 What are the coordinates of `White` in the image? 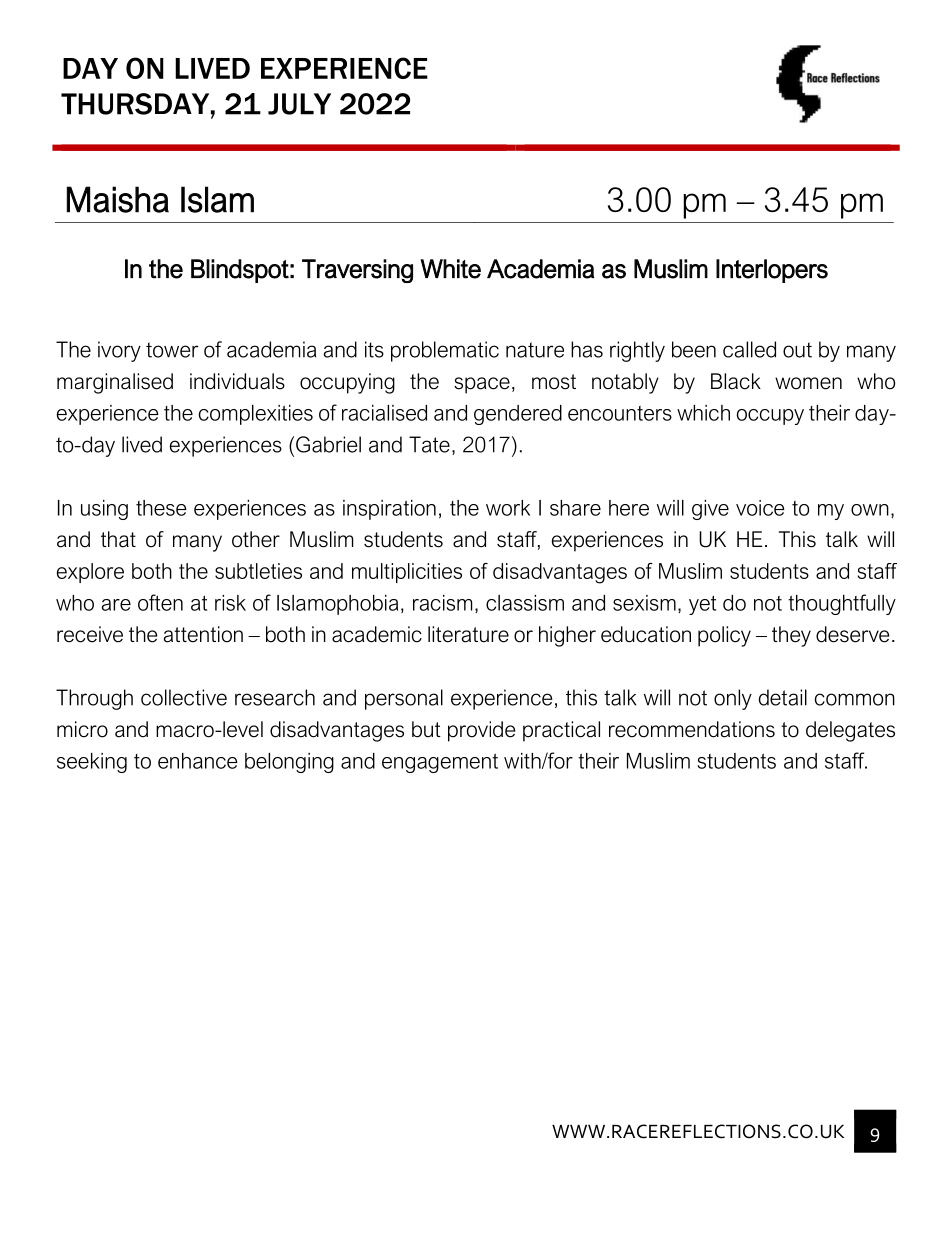 It's located at (450, 269).
